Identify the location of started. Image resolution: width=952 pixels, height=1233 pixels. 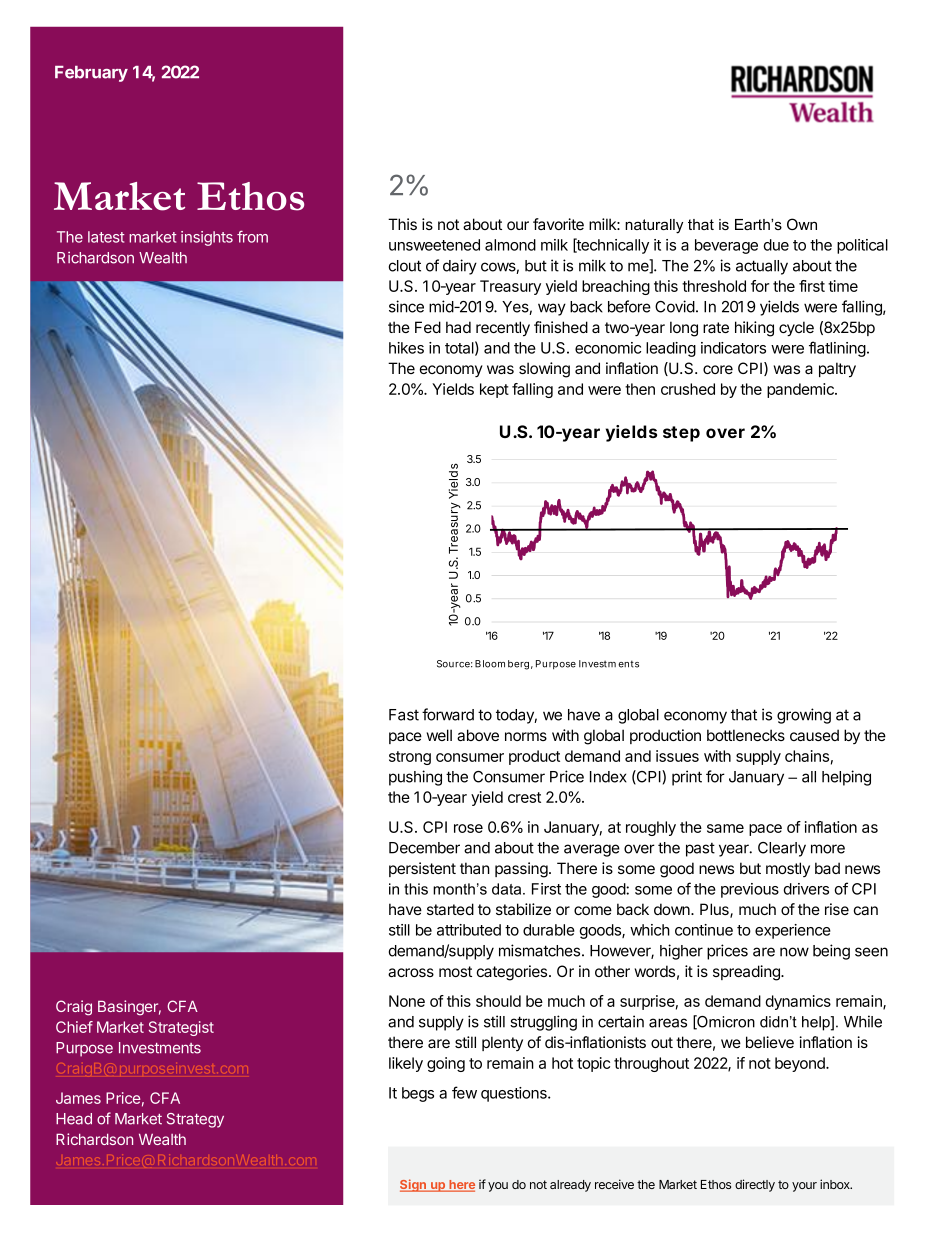
(450, 909).
